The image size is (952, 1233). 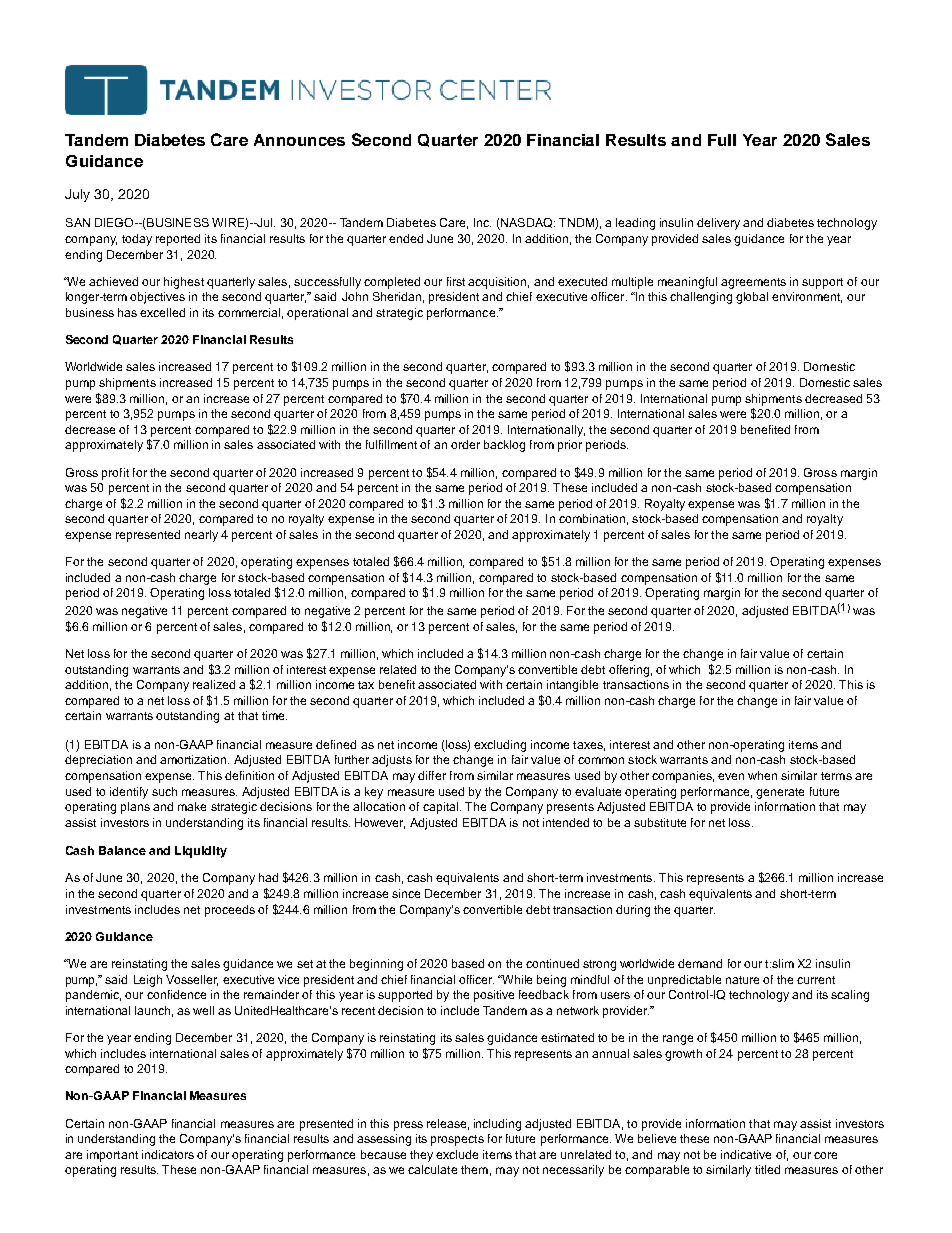 What do you see at coordinates (230, 911) in the document?
I see `proceeds` at bounding box center [230, 911].
